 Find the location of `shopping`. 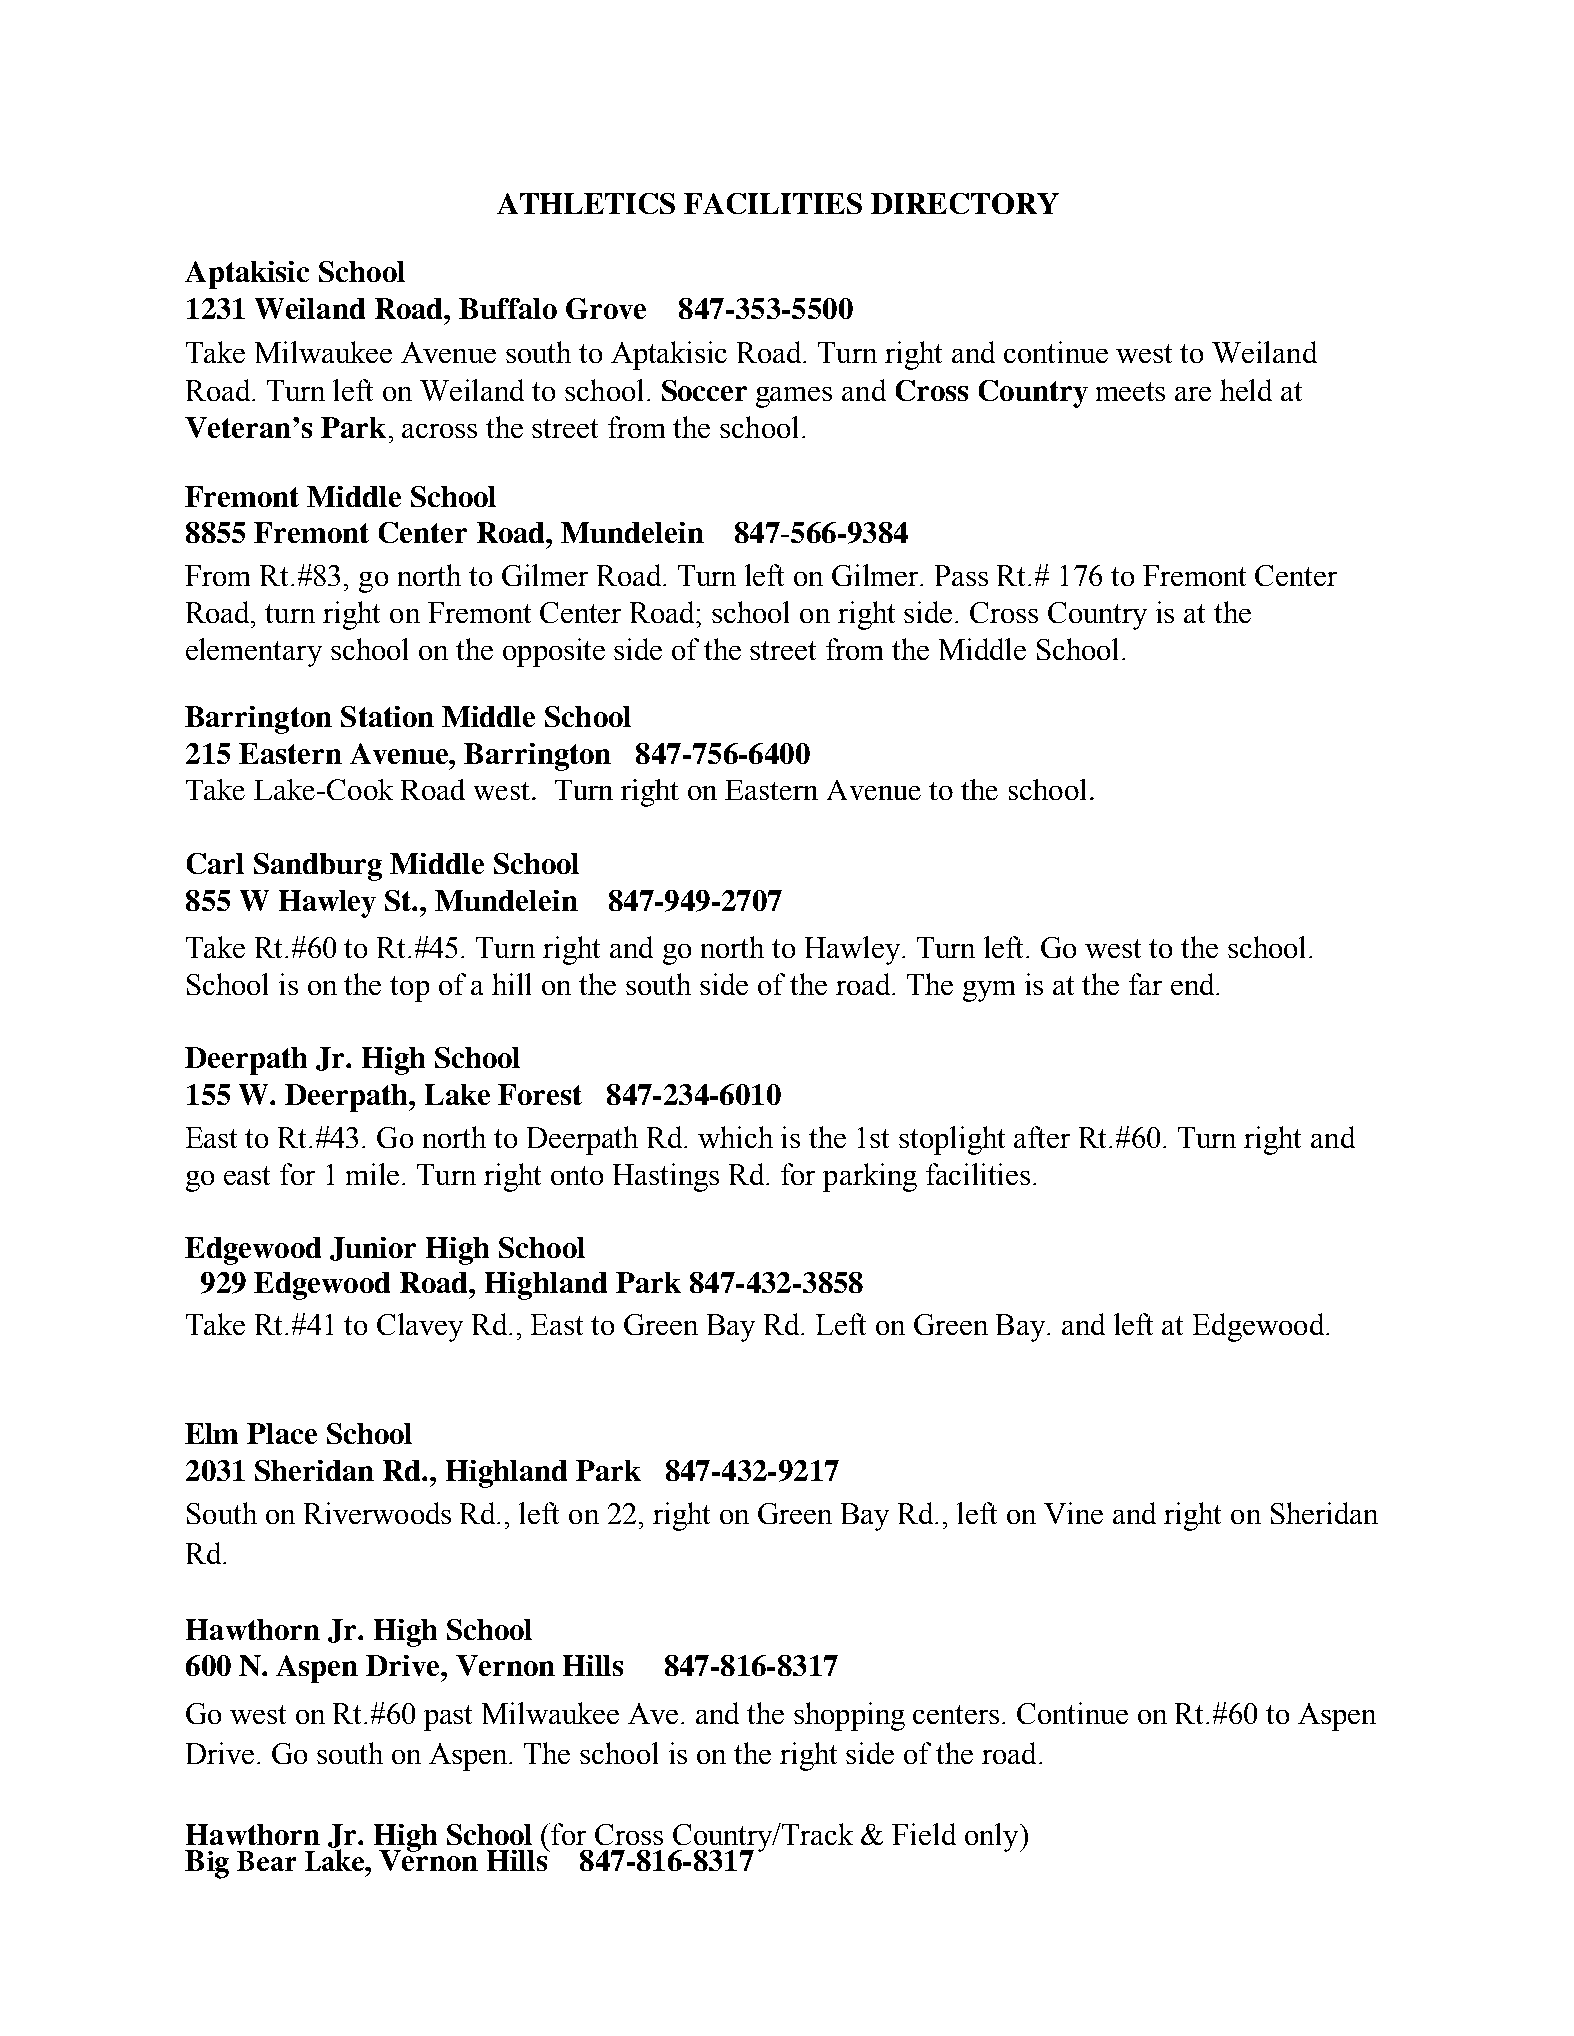

shopping is located at coordinates (849, 1716).
